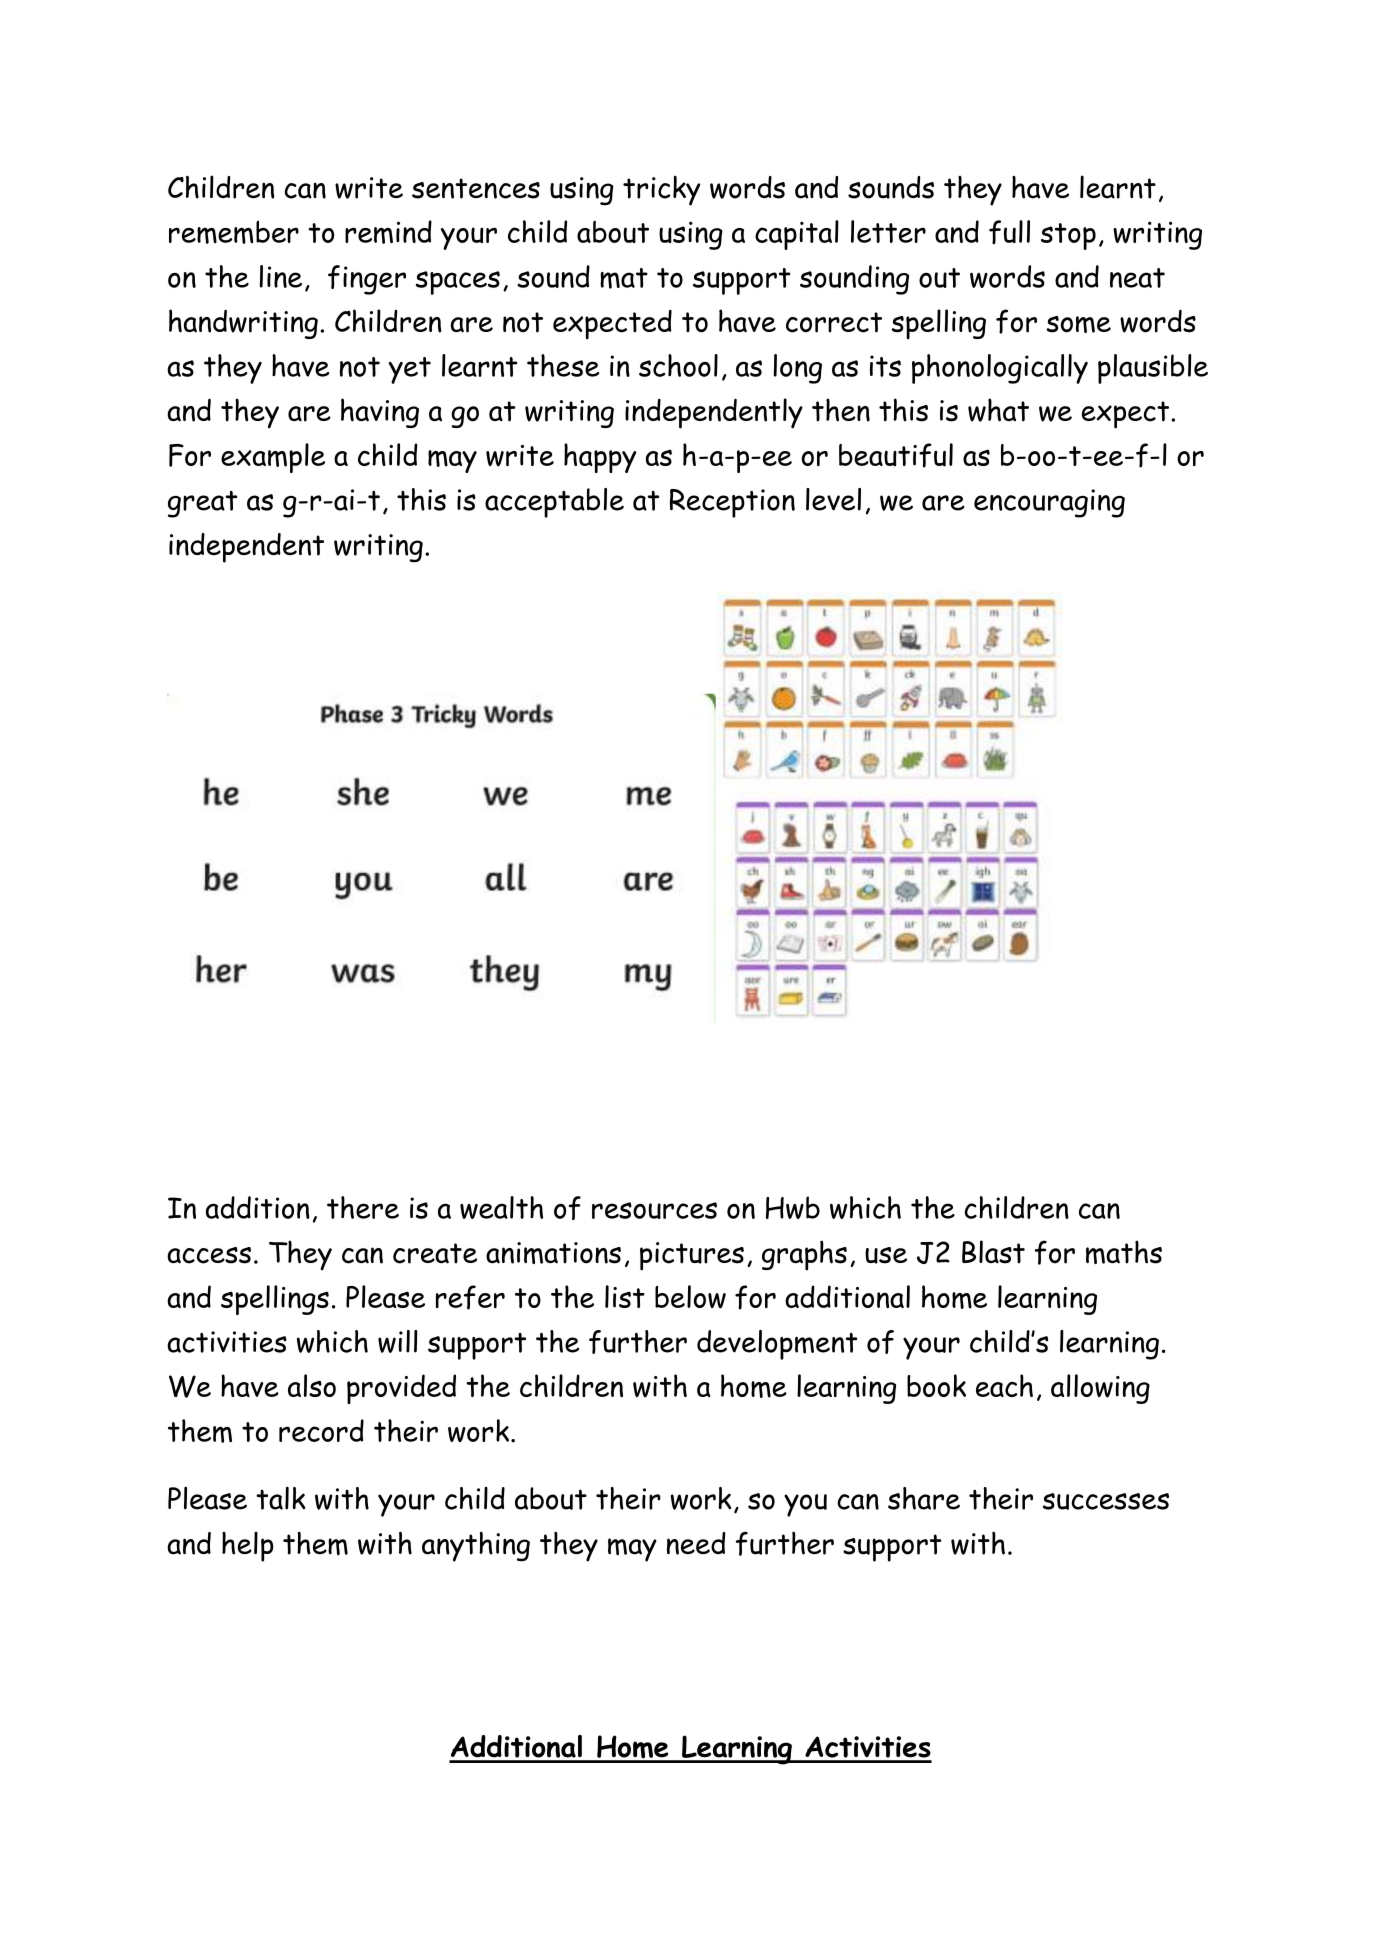  I want to click on remind, so click(388, 232).
